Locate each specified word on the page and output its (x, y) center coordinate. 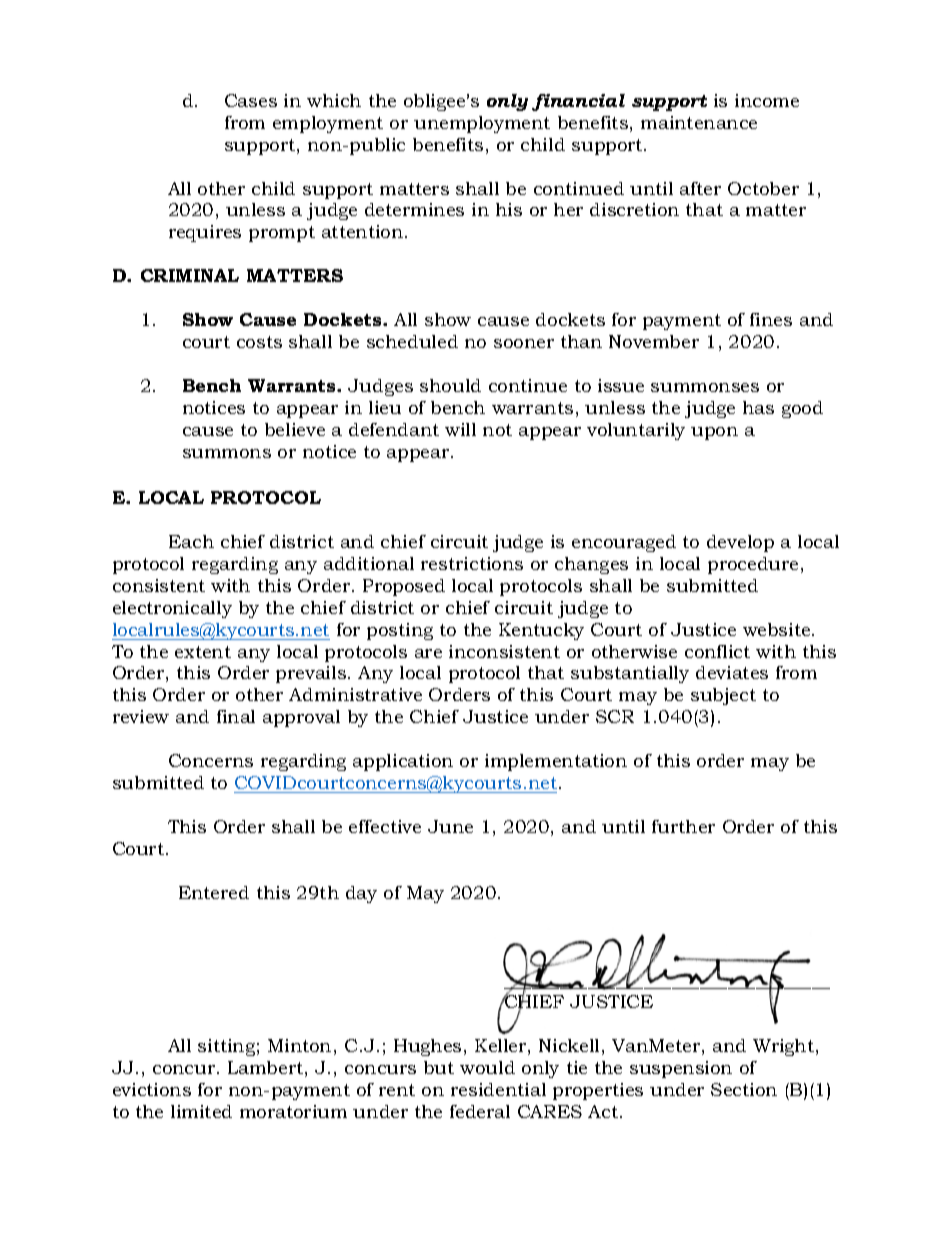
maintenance (699, 122)
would (487, 1067)
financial (578, 102)
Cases (251, 100)
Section (744, 1089)
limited (201, 1111)
